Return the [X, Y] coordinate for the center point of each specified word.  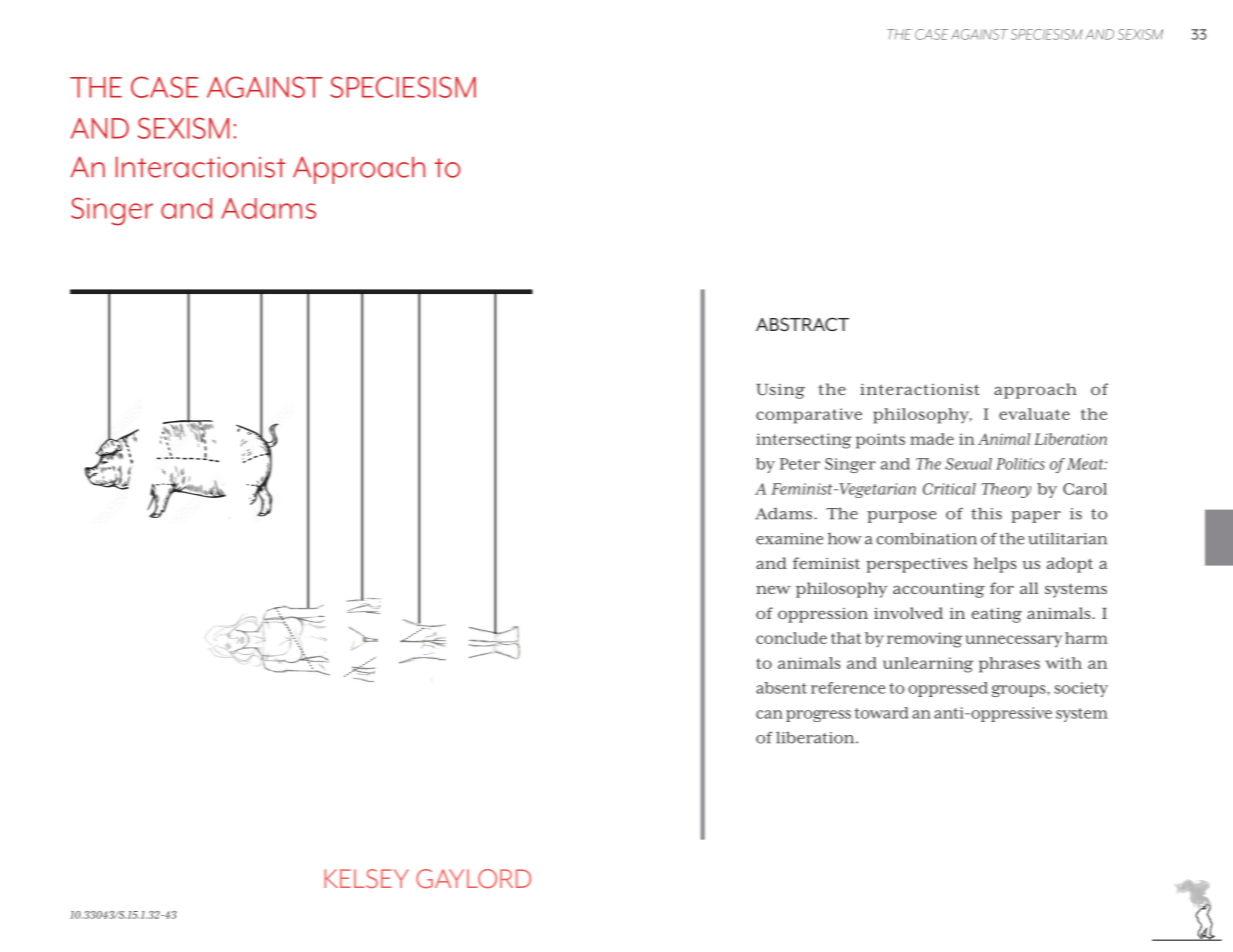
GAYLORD [473, 879]
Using [781, 391]
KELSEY [366, 878]
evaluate [1034, 414]
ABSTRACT [802, 324]
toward [881, 713]
